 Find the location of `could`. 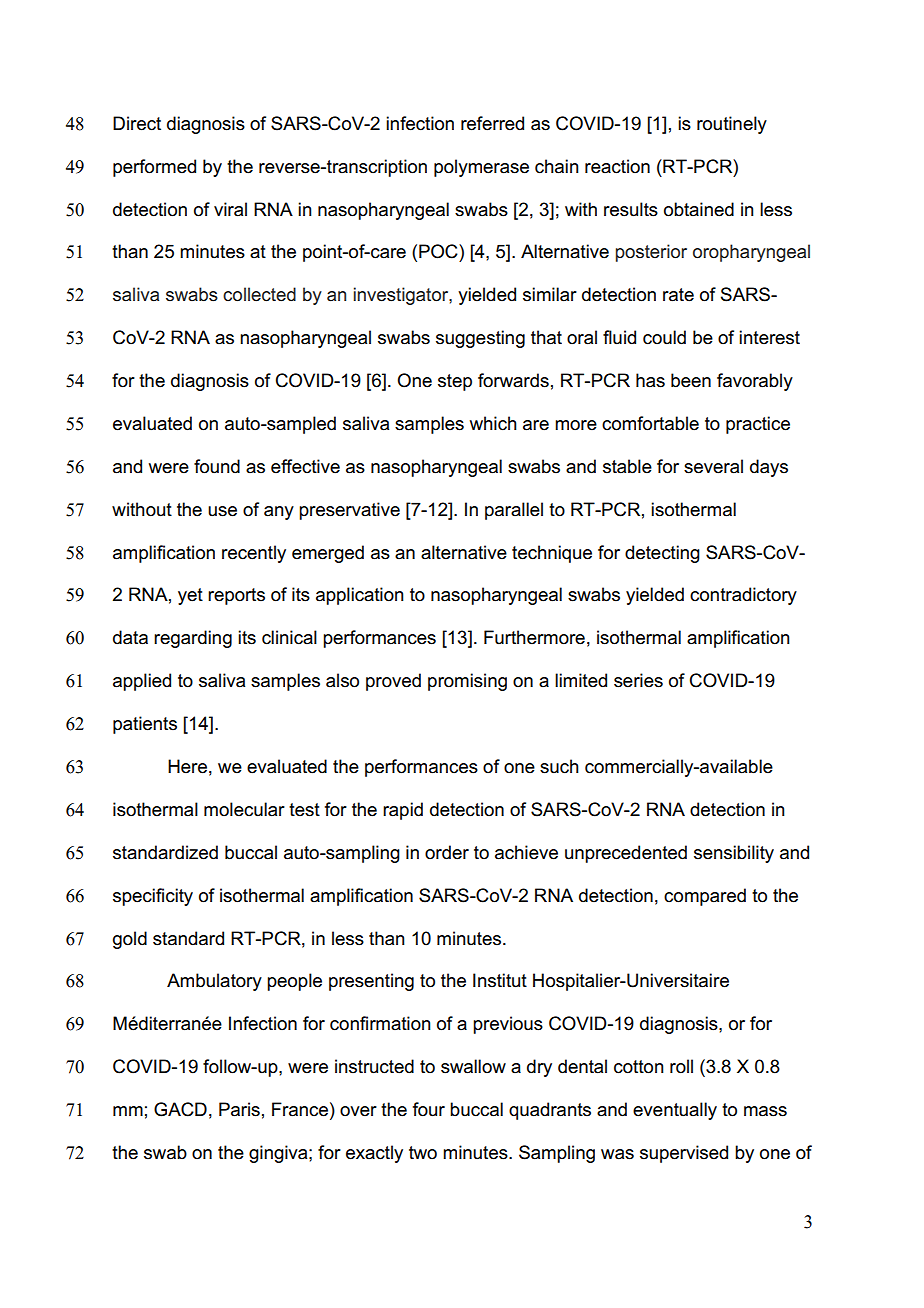

could is located at coordinates (664, 337).
